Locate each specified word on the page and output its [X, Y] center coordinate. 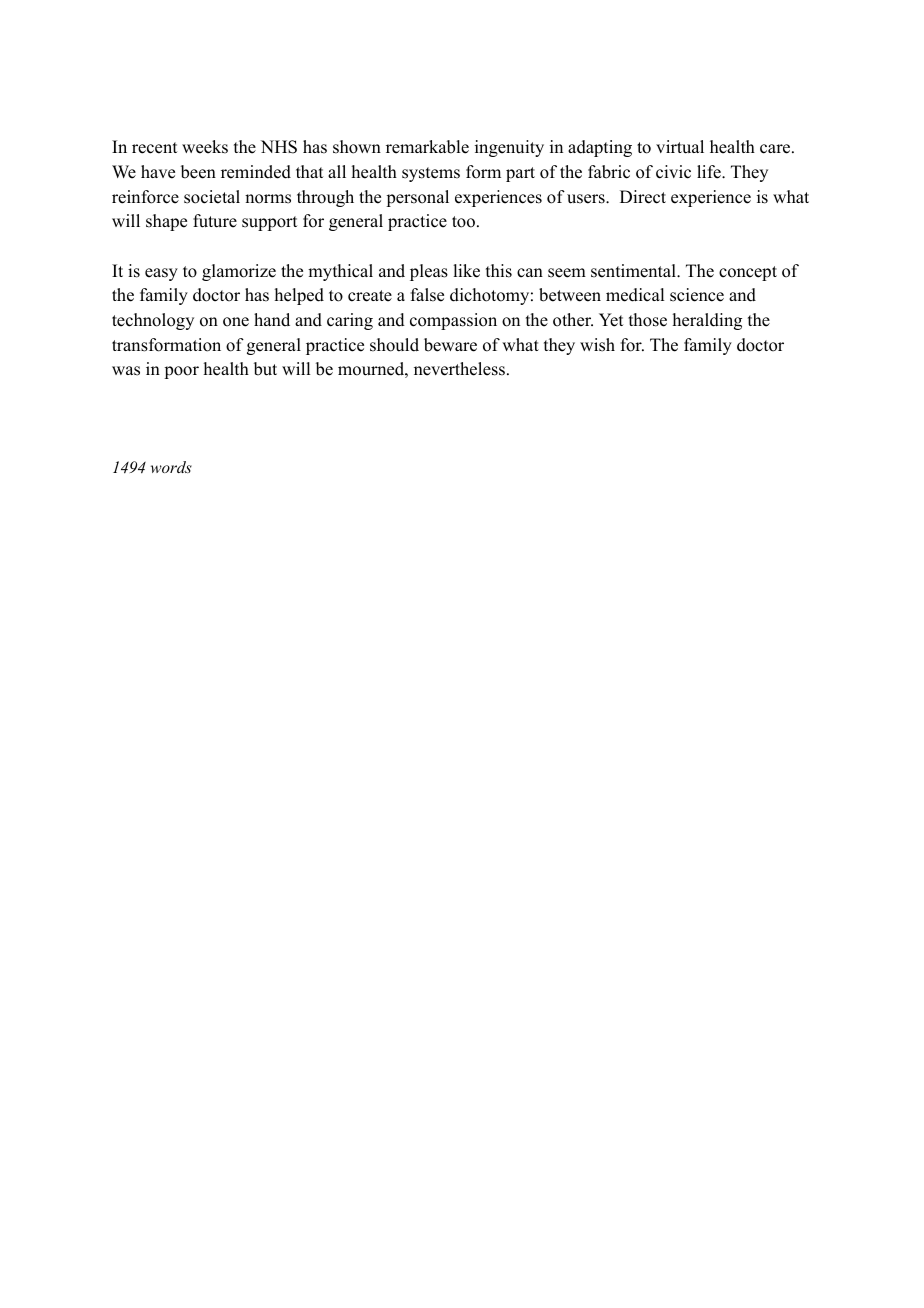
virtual [680, 147]
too [463, 222]
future [215, 221]
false [427, 295]
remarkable [427, 147]
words [171, 467]
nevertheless [459, 369]
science [697, 295]
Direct [643, 197]
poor [181, 372]
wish [597, 345]
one [236, 322]
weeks [205, 147]
